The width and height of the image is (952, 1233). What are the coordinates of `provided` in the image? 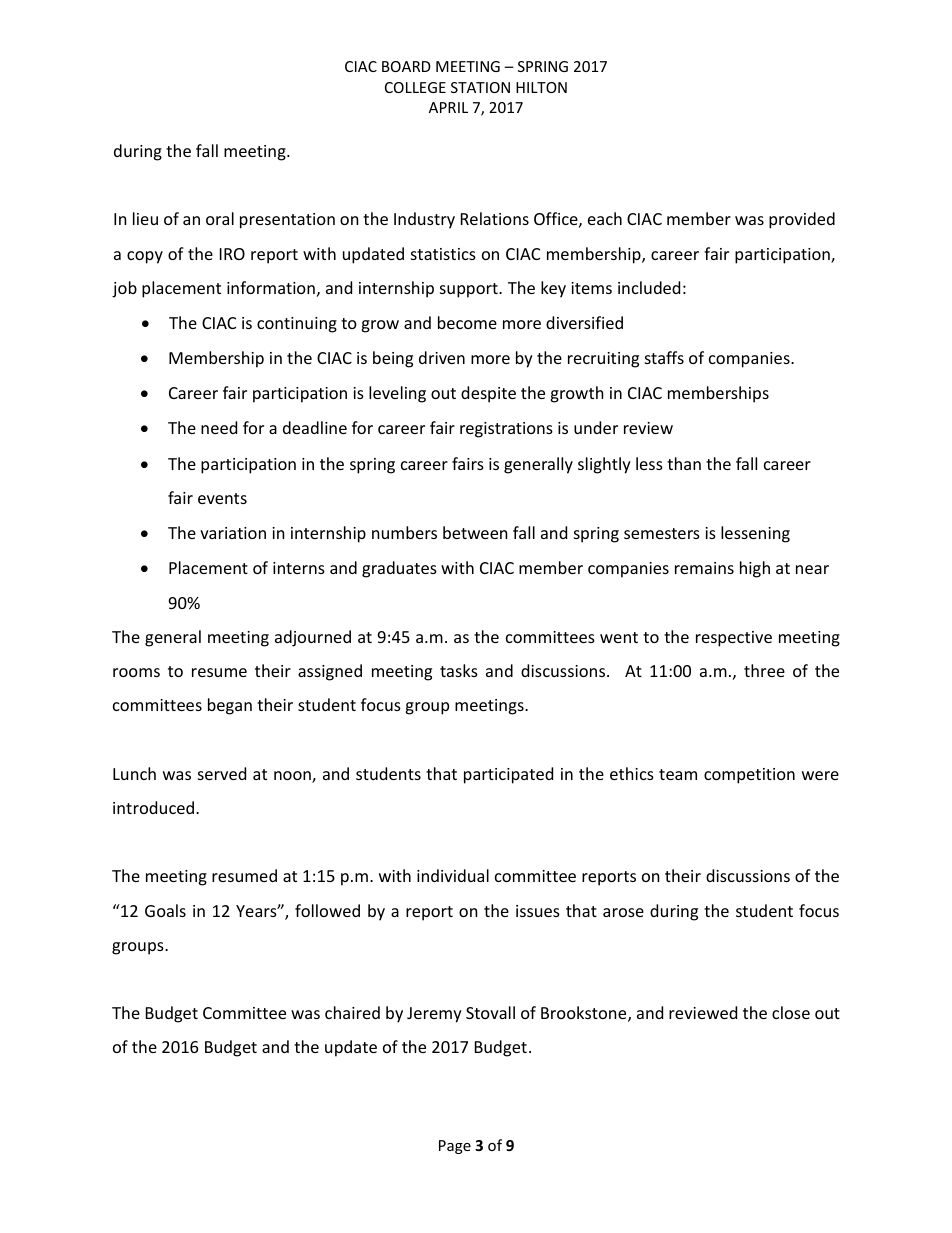 It's located at (802, 220).
